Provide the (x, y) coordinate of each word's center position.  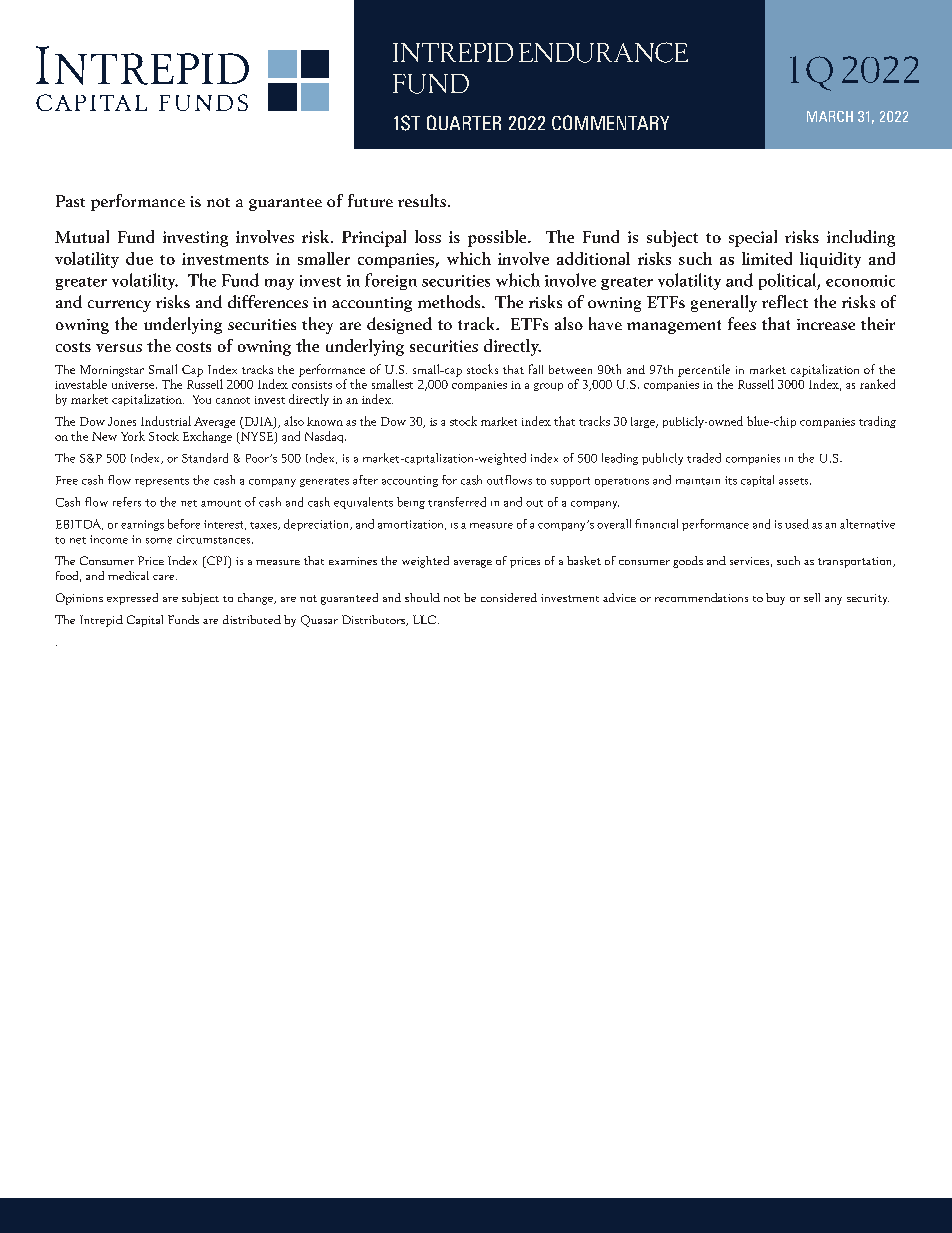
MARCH (830, 116)
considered (509, 597)
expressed (132, 599)
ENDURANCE (603, 52)
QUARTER (464, 122)
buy (775, 599)
